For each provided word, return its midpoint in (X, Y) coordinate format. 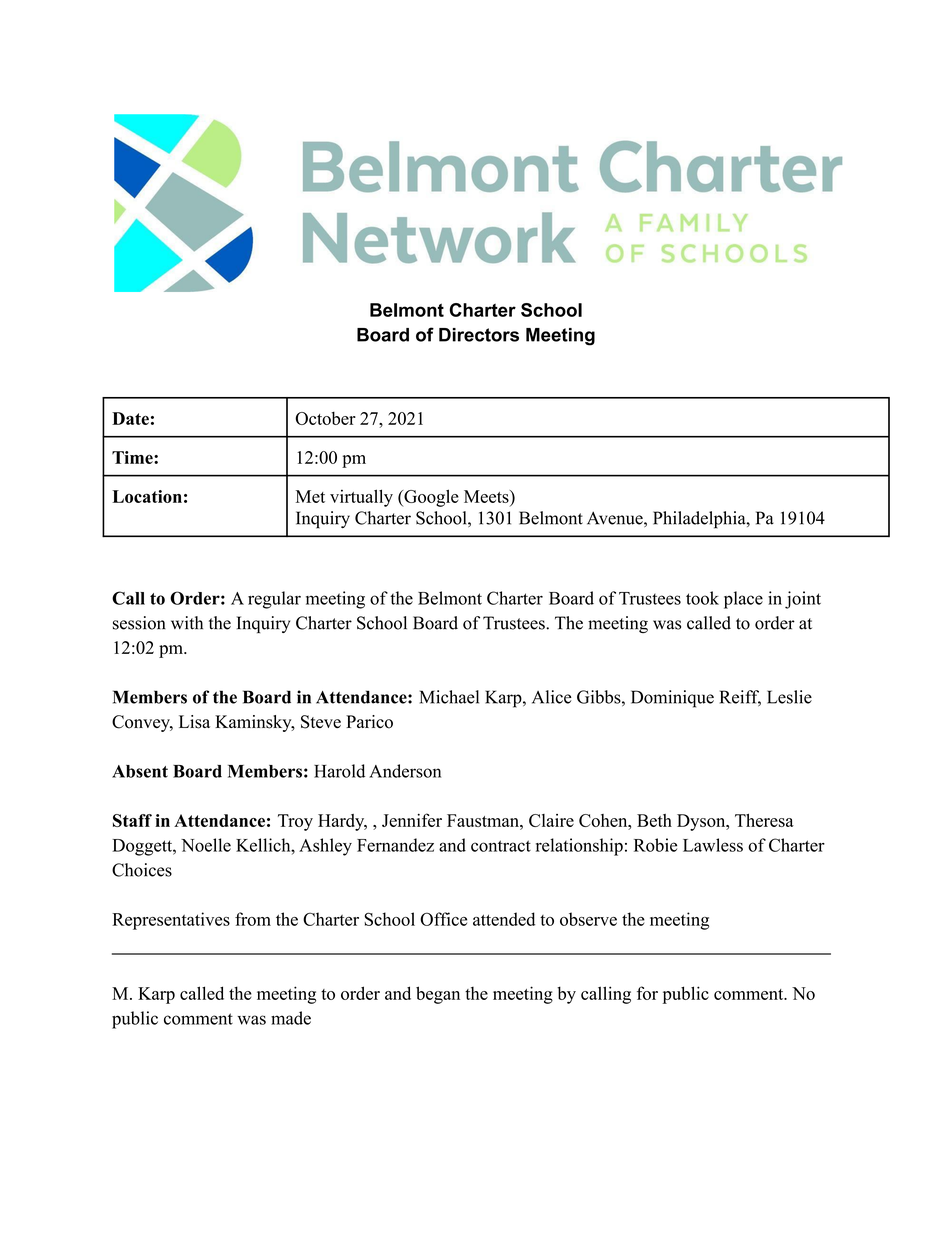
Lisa (194, 722)
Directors (479, 335)
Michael (449, 697)
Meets (487, 496)
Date (130, 418)
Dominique (672, 699)
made (291, 1018)
